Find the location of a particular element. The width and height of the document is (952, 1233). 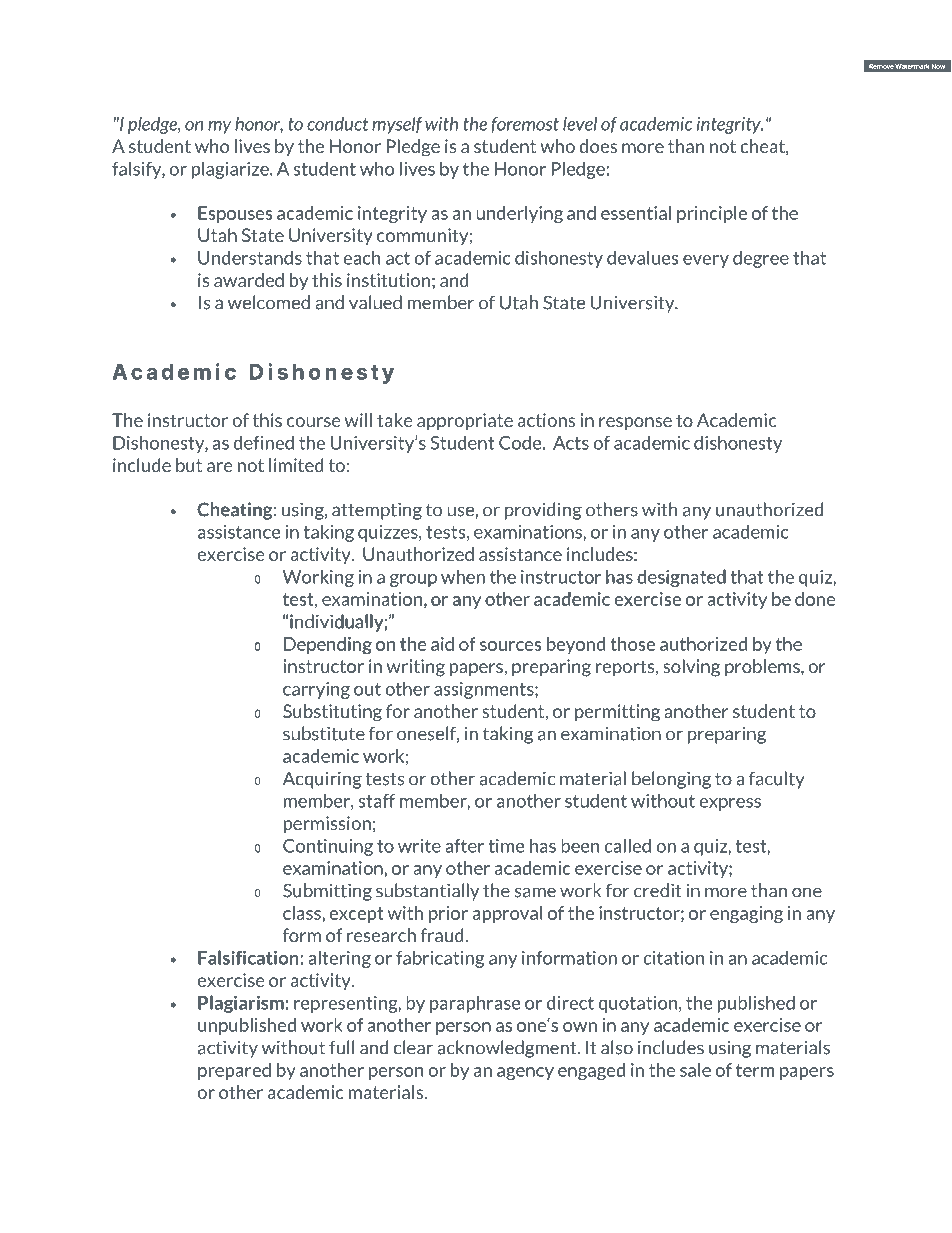

designated is located at coordinates (681, 578).
